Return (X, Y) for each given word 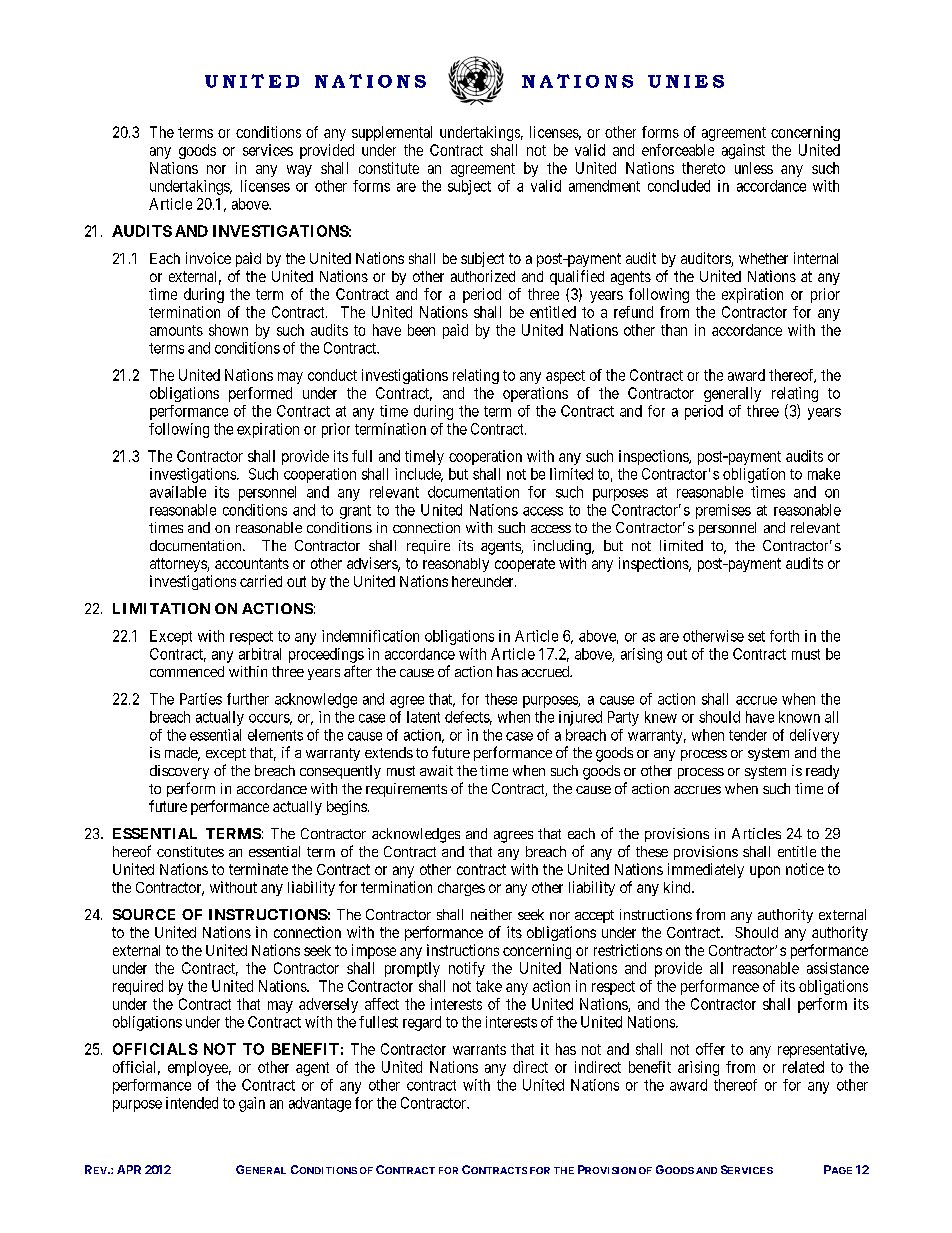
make (824, 474)
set (756, 636)
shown (228, 330)
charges (461, 889)
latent (423, 717)
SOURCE (144, 914)
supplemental (392, 133)
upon (765, 872)
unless (754, 168)
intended (192, 1103)
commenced (187, 671)
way (299, 171)
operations (535, 394)
